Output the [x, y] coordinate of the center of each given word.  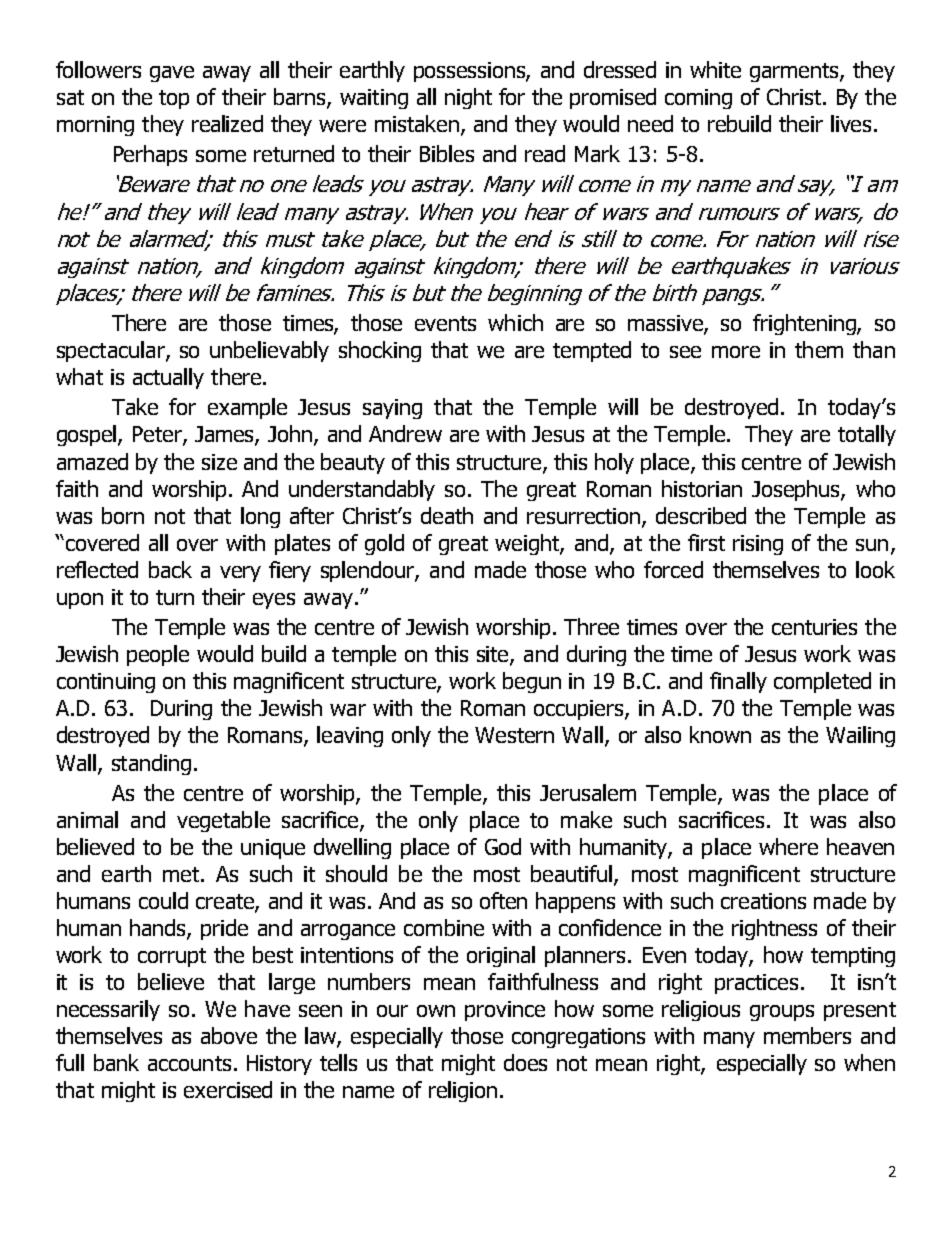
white [715, 69]
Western [514, 735]
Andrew [405, 433]
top [174, 99]
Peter [158, 435]
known [720, 734]
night [468, 98]
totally [867, 435]
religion [463, 1091]
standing [151, 764]
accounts [189, 1063]
